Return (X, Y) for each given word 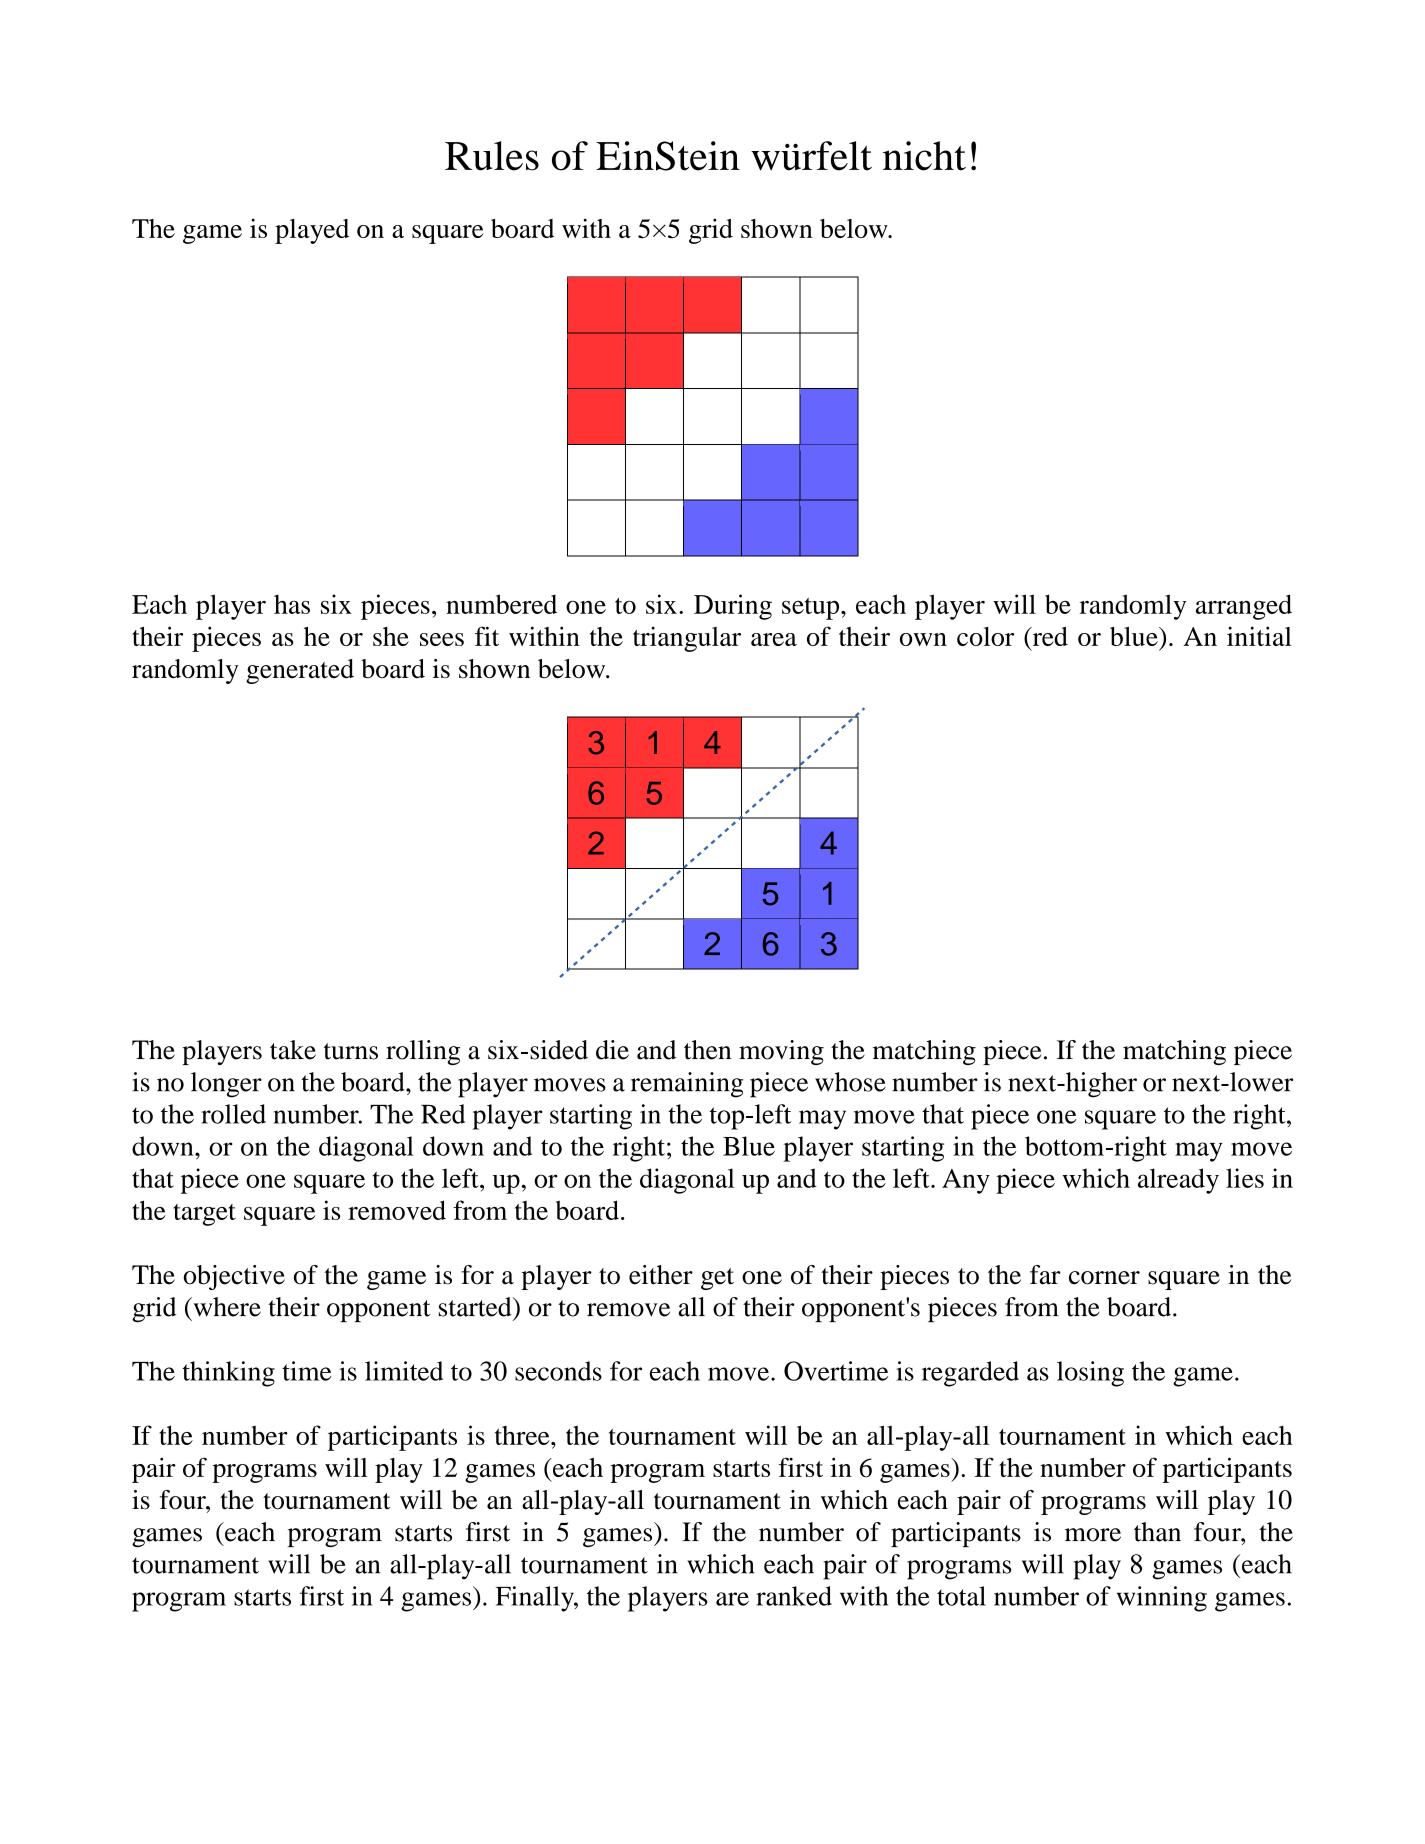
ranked (794, 1596)
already (1178, 1181)
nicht (924, 156)
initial (1259, 636)
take (293, 1050)
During (733, 607)
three (523, 1435)
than (1157, 1532)
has (292, 604)
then (707, 1050)
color (985, 636)
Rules (492, 156)
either (661, 1275)
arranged (1244, 607)
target (205, 1215)
